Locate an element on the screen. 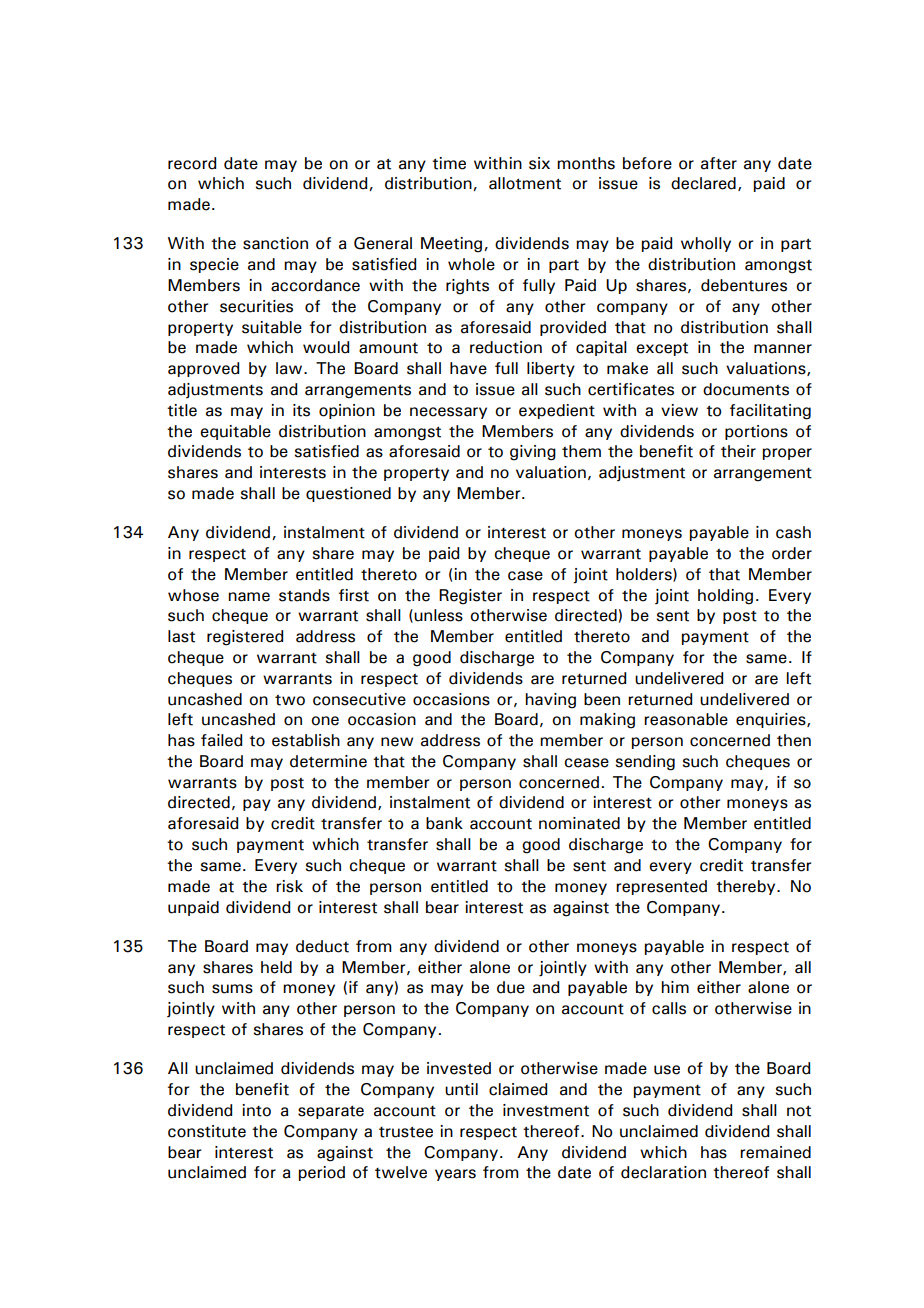 Image resolution: width=924 pixels, height=1308 pixels. into is located at coordinates (256, 1110).
